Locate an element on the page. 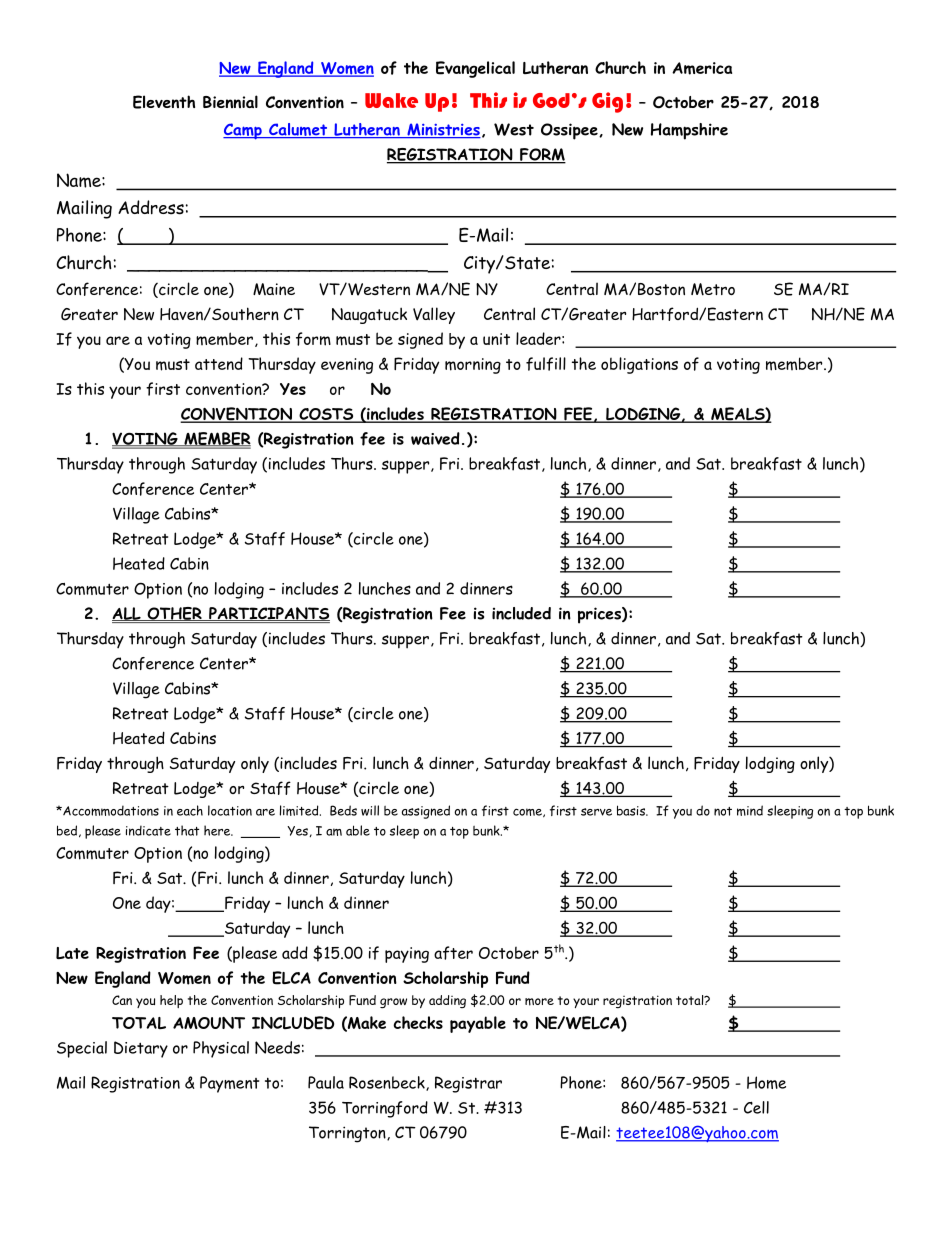 The image size is (952, 1233). PARTICIPANTS is located at coordinates (268, 614).
